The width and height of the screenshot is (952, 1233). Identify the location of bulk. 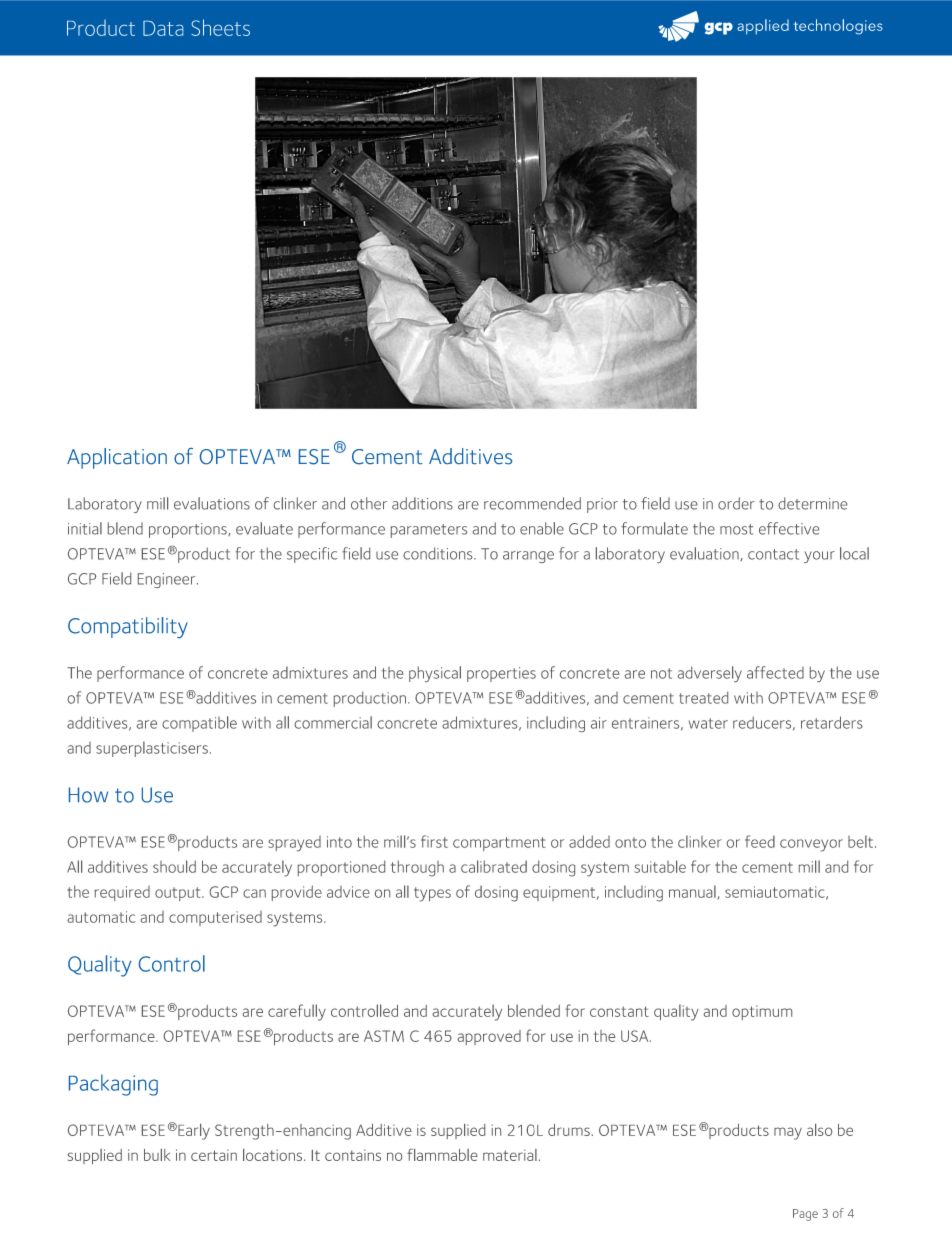
(157, 1155).
